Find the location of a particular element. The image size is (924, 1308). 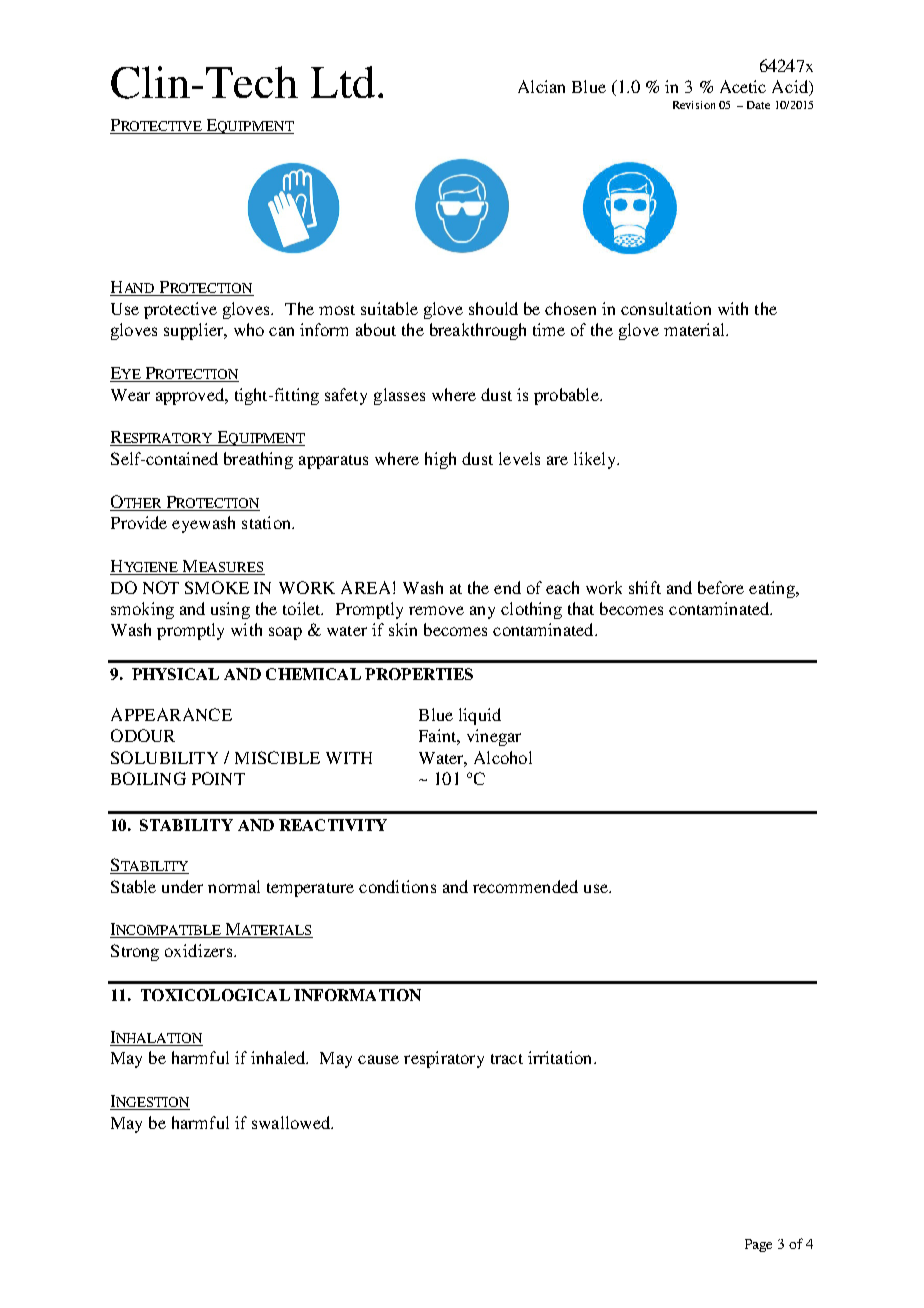

tract is located at coordinates (507, 1059).
